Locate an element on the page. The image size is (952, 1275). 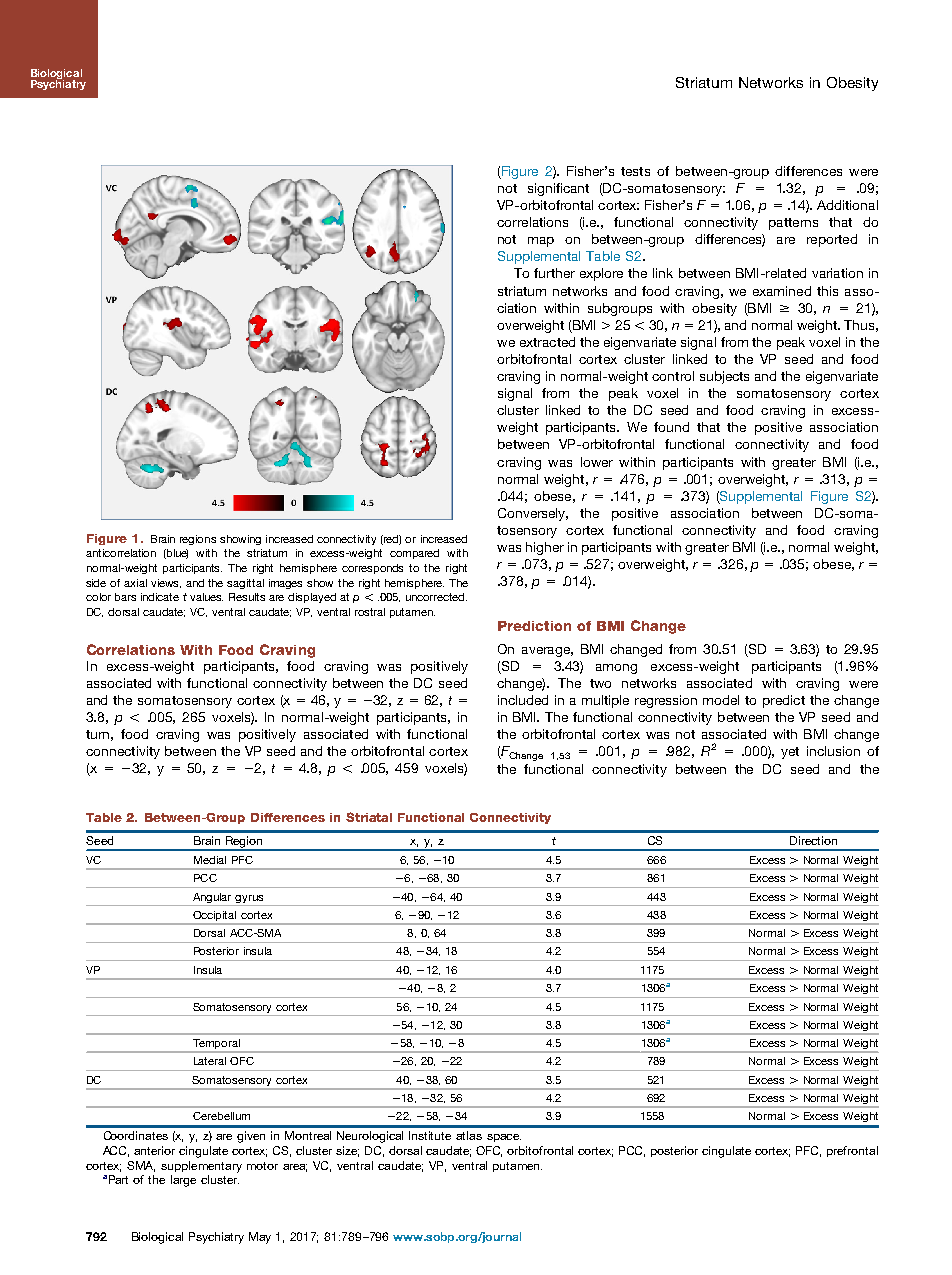
yet is located at coordinates (790, 753).
